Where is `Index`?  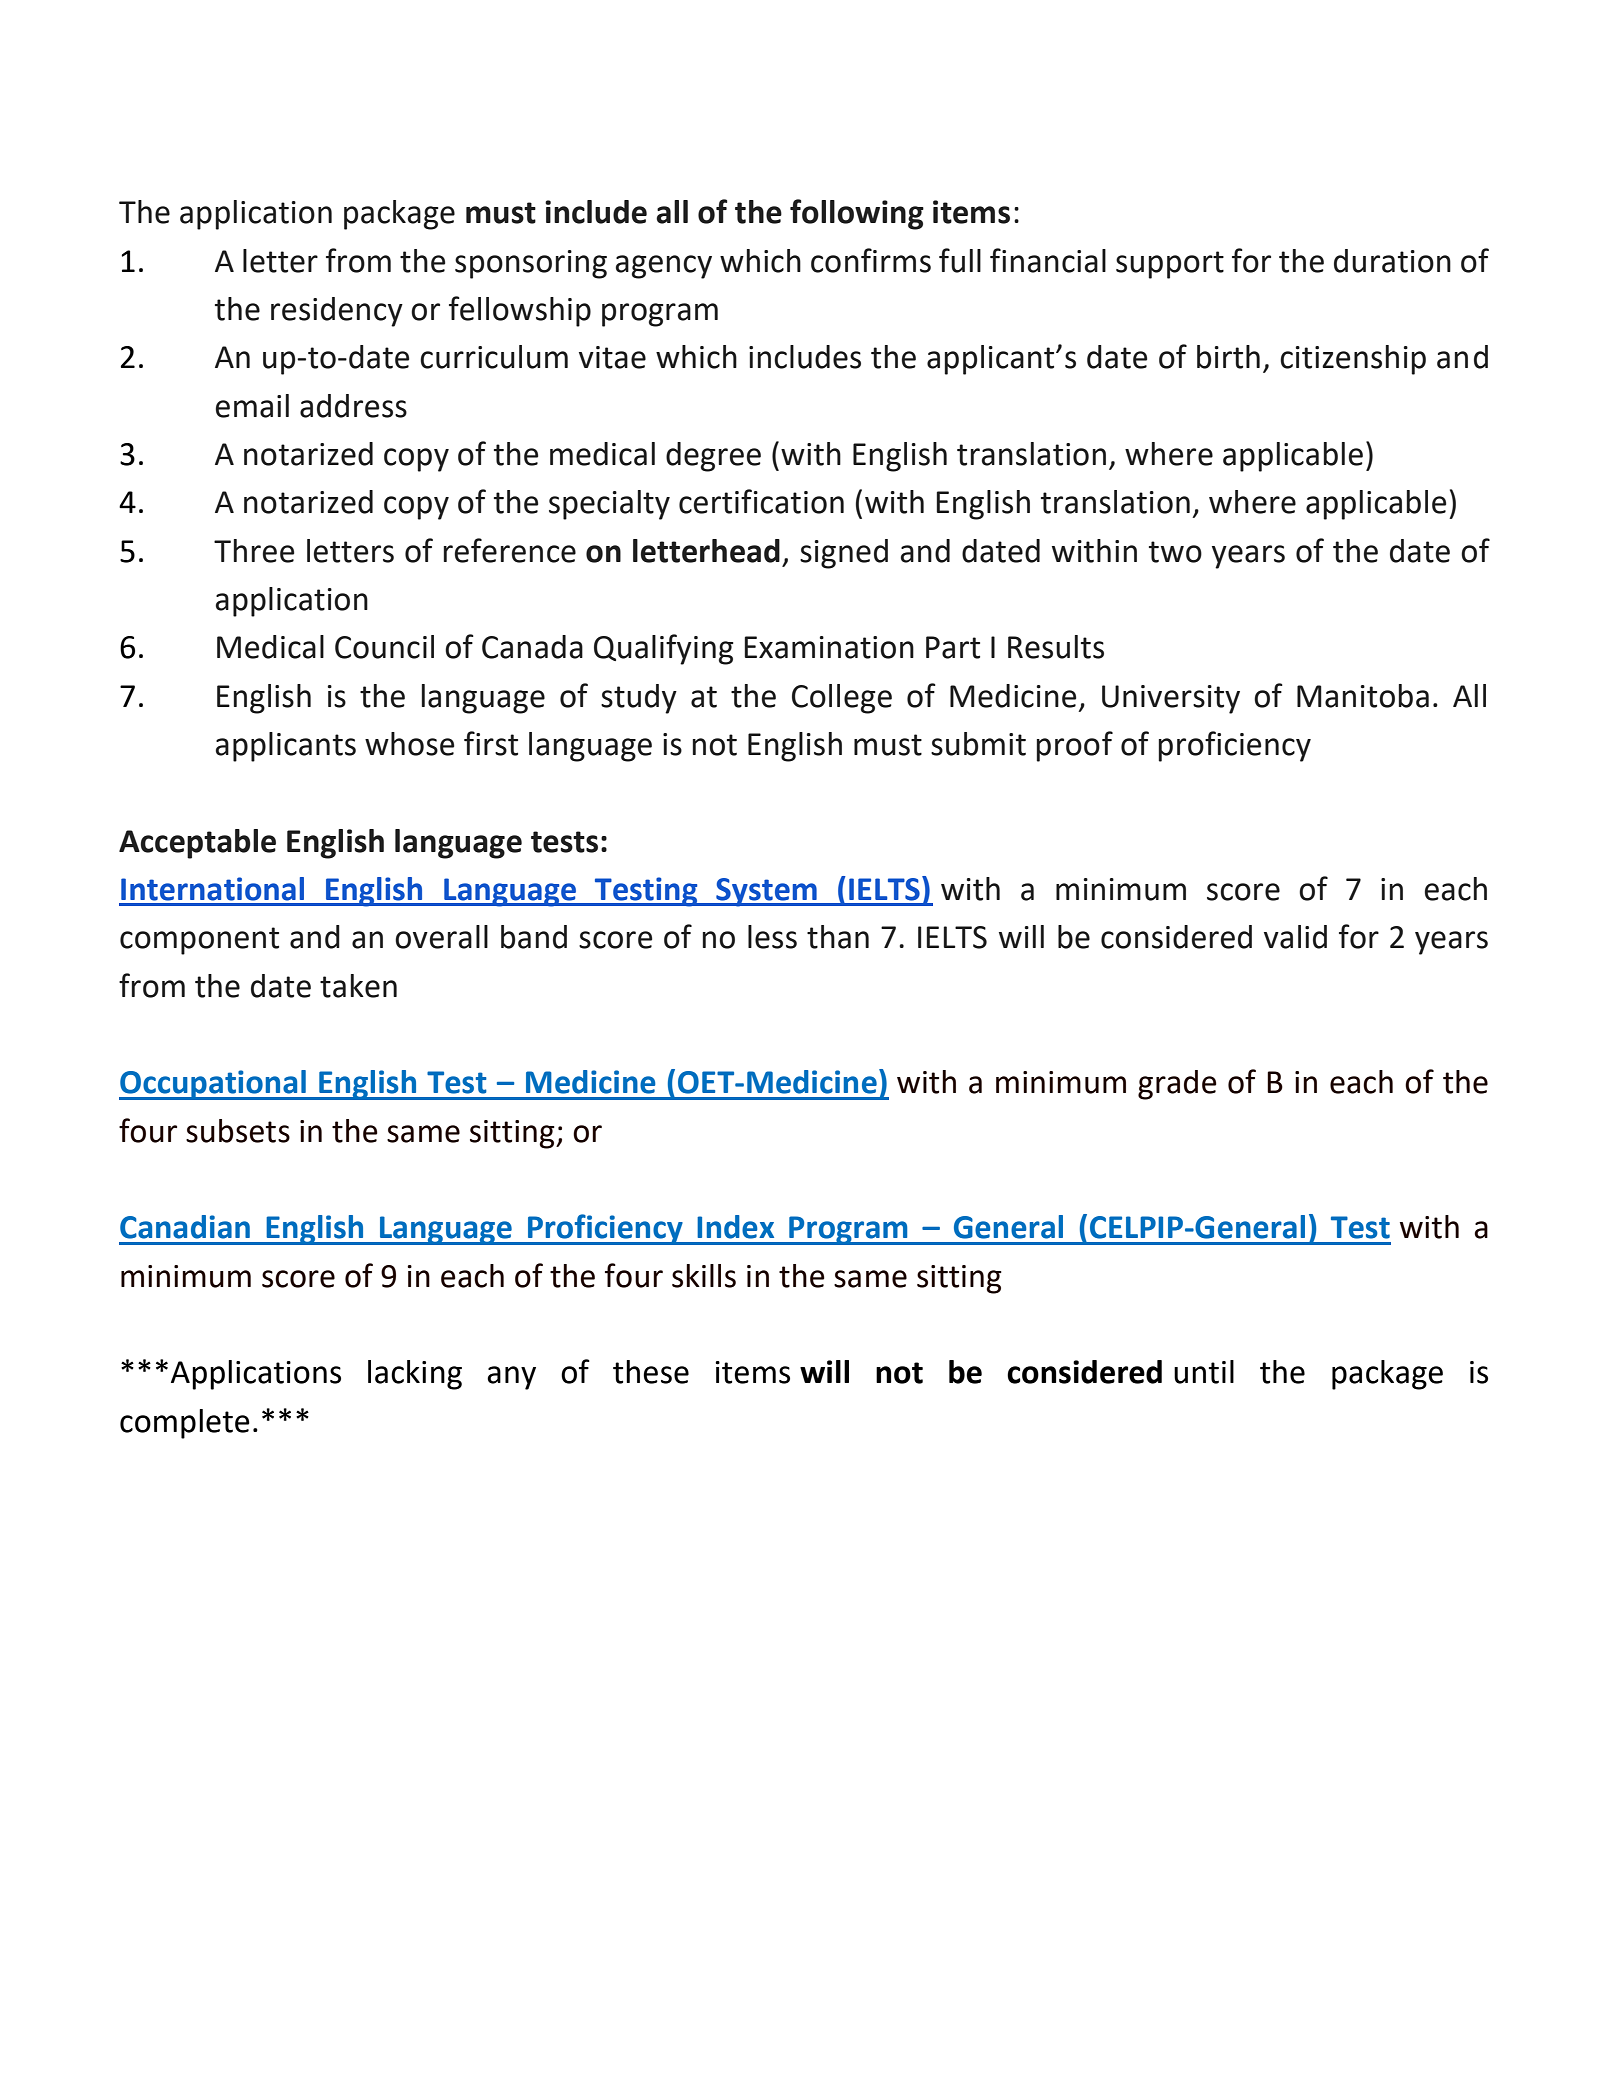 Index is located at coordinates (735, 1227).
